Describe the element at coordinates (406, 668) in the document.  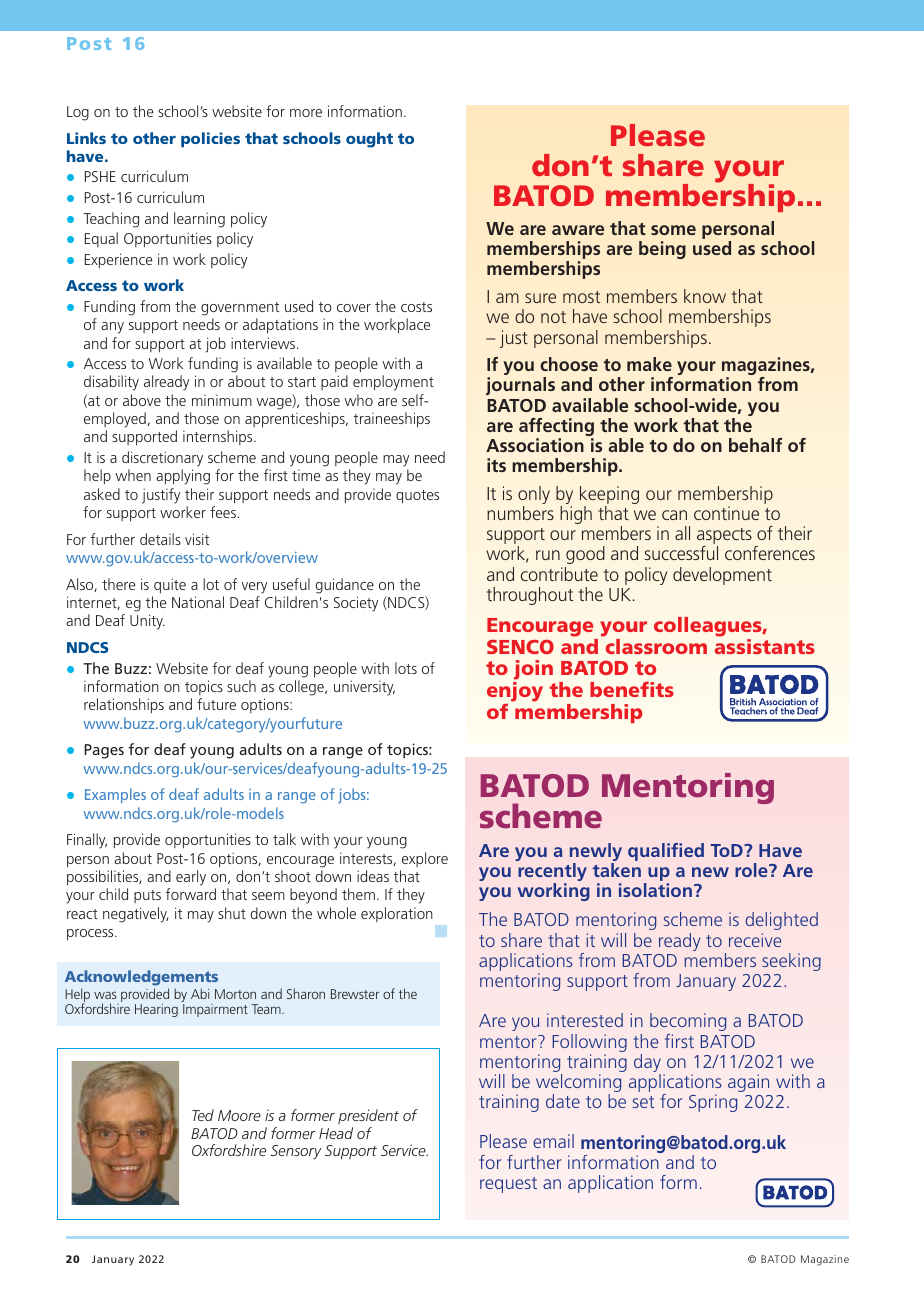
I see `lots` at that location.
